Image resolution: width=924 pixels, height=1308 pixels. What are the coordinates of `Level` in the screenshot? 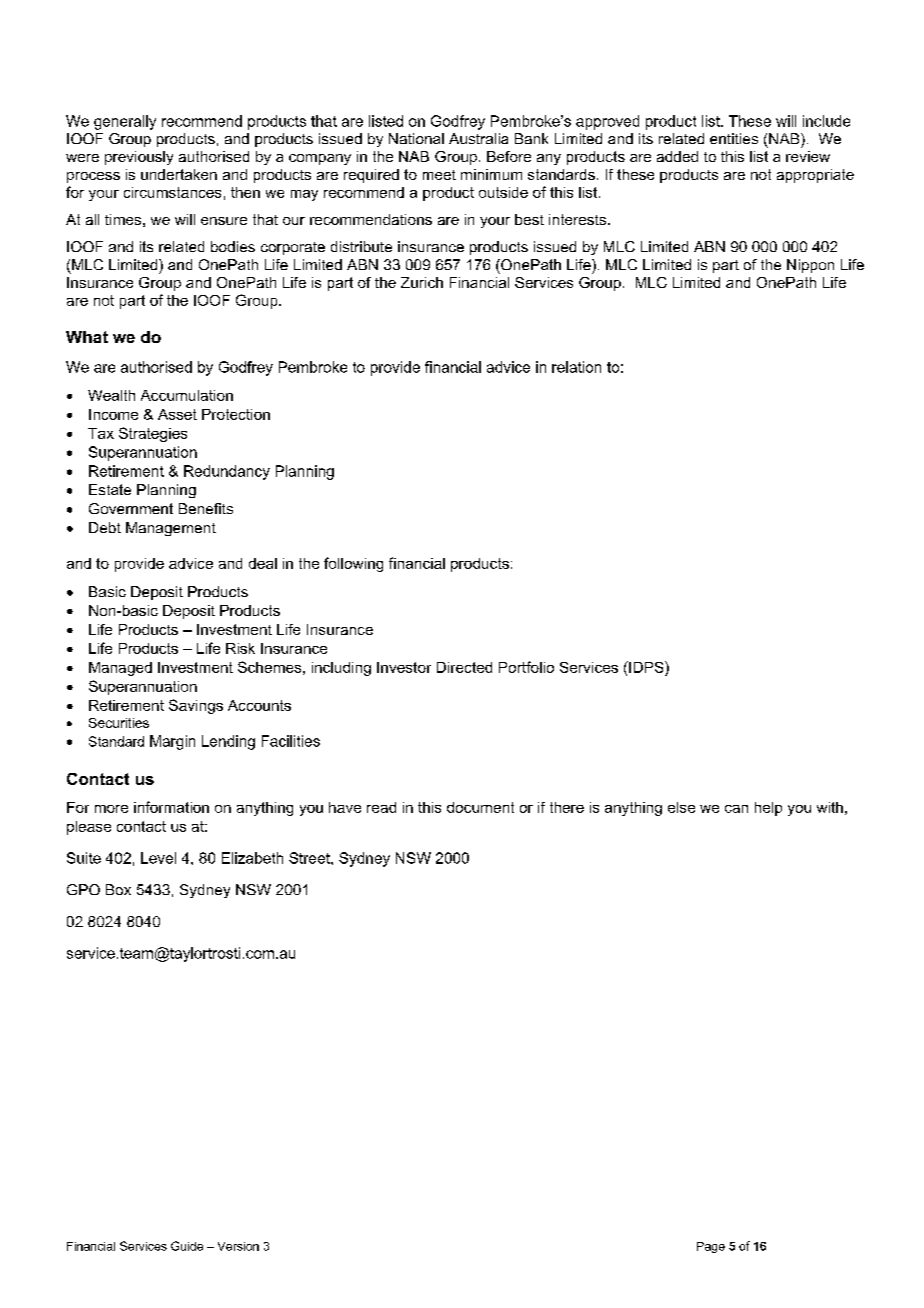 It's located at (158, 858).
